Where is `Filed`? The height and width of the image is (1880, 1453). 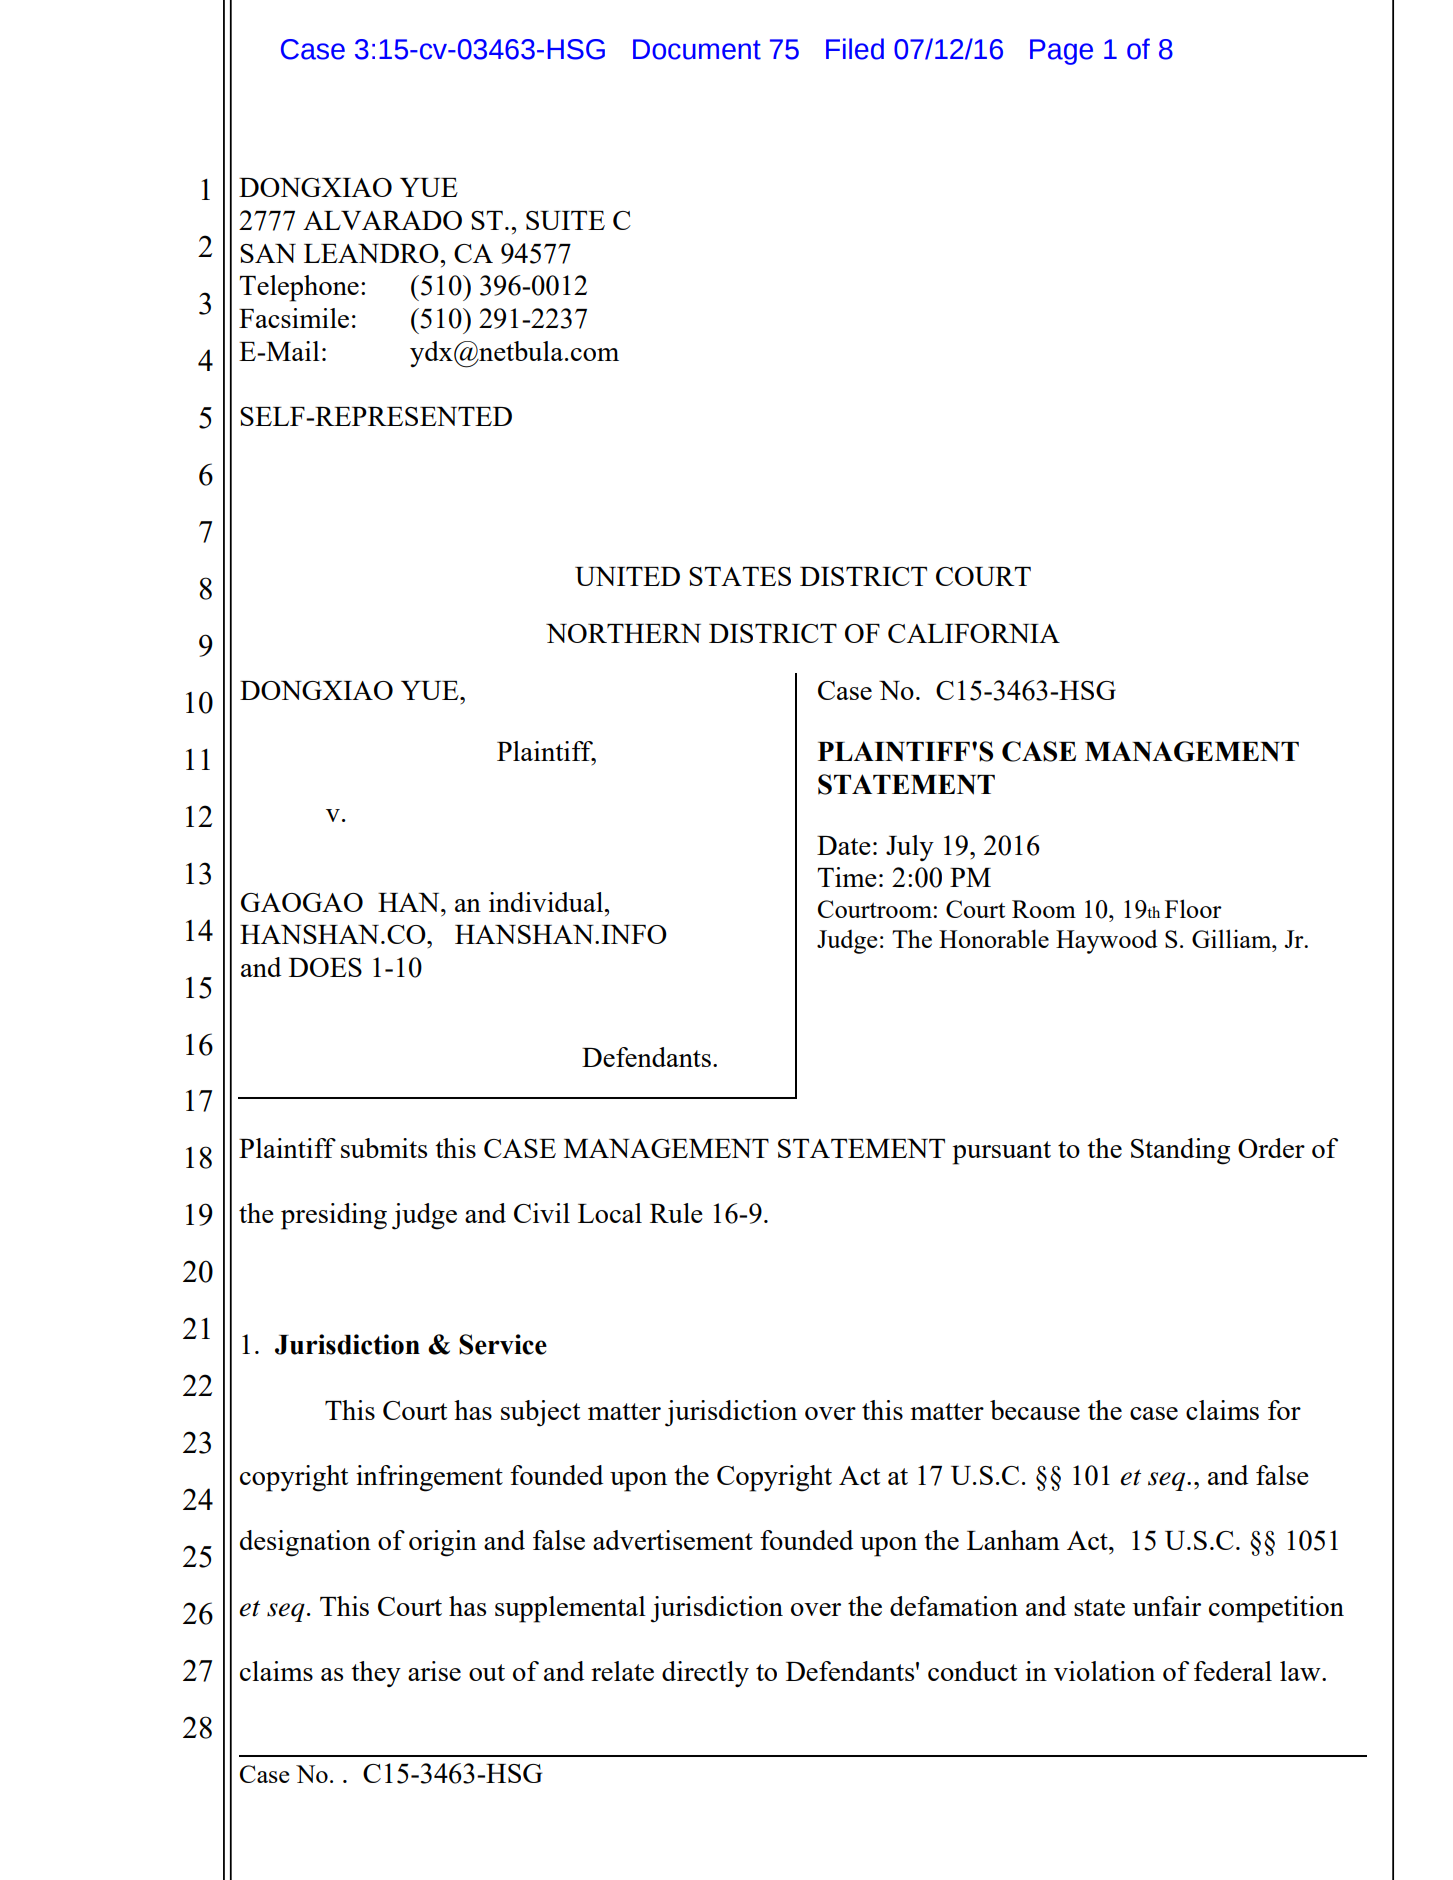
Filed is located at coordinates (855, 49).
